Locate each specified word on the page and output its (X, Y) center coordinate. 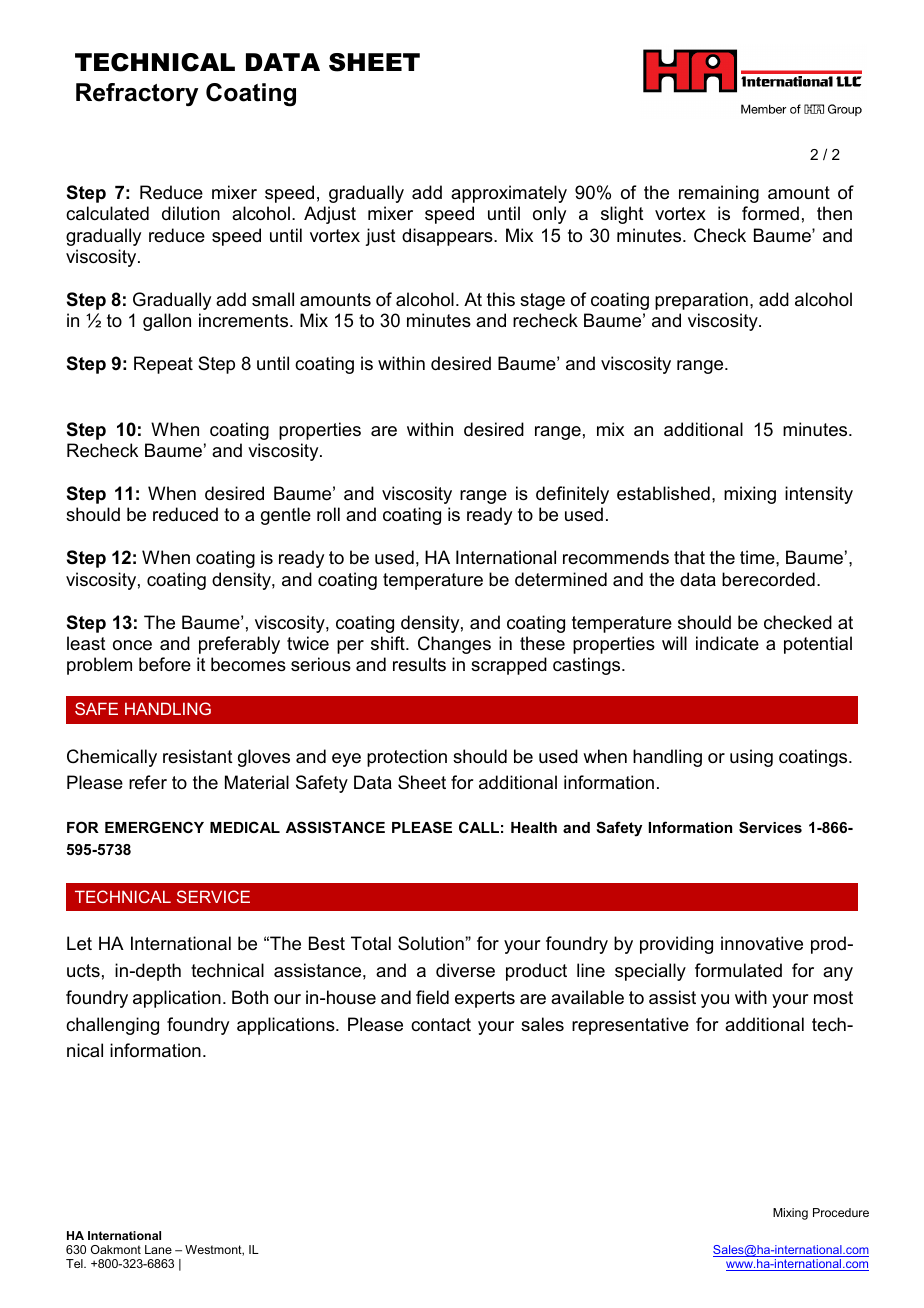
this (501, 299)
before (165, 664)
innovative (762, 943)
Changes (454, 645)
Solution (432, 943)
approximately (509, 194)
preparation (701, 301)
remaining (719, 194)
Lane (158, 1249)
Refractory (137, 94)
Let (79, 943)
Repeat (163, 365)
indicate (727, 643)
